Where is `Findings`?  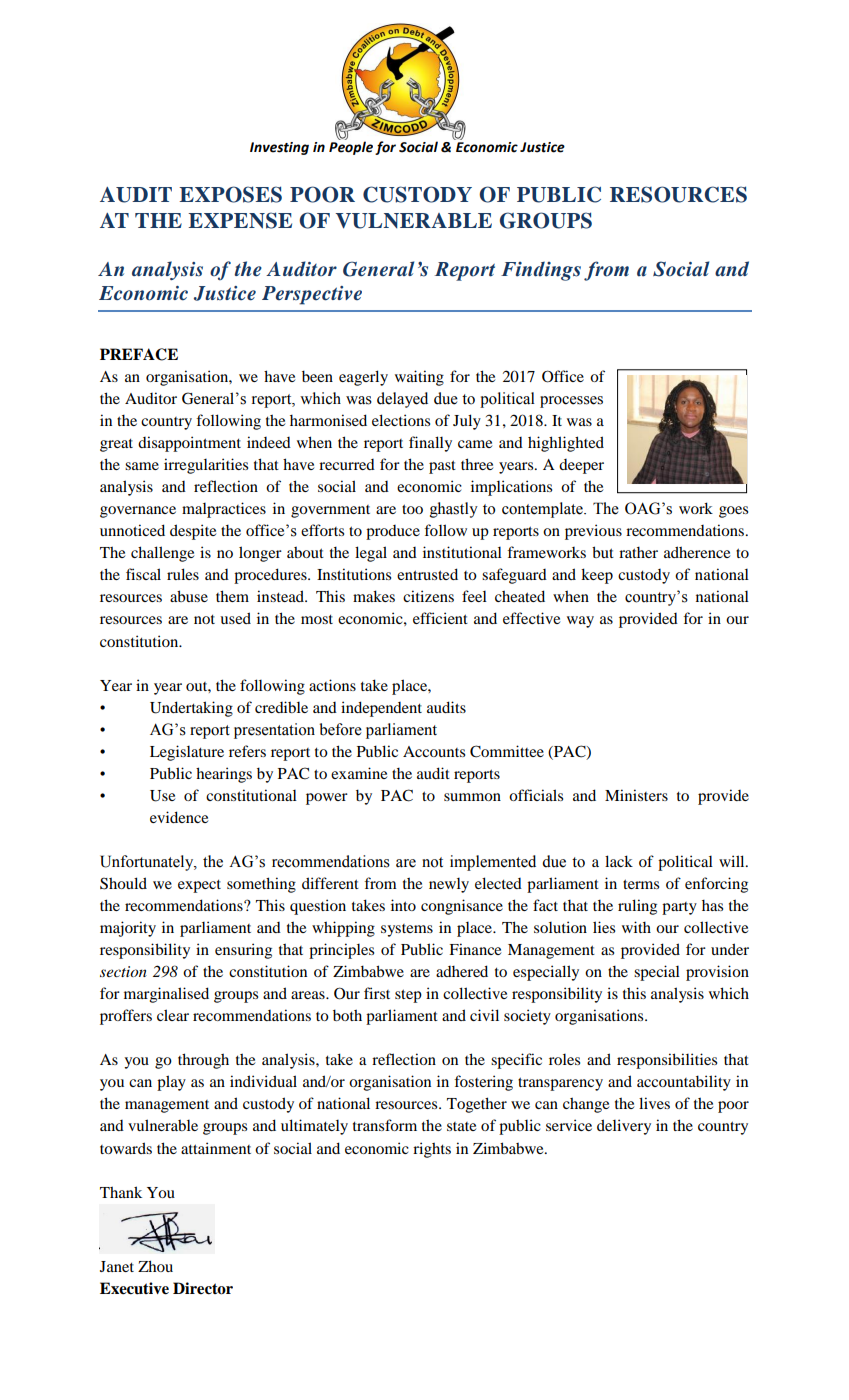 Findings is located at coordinates (541, 271).
